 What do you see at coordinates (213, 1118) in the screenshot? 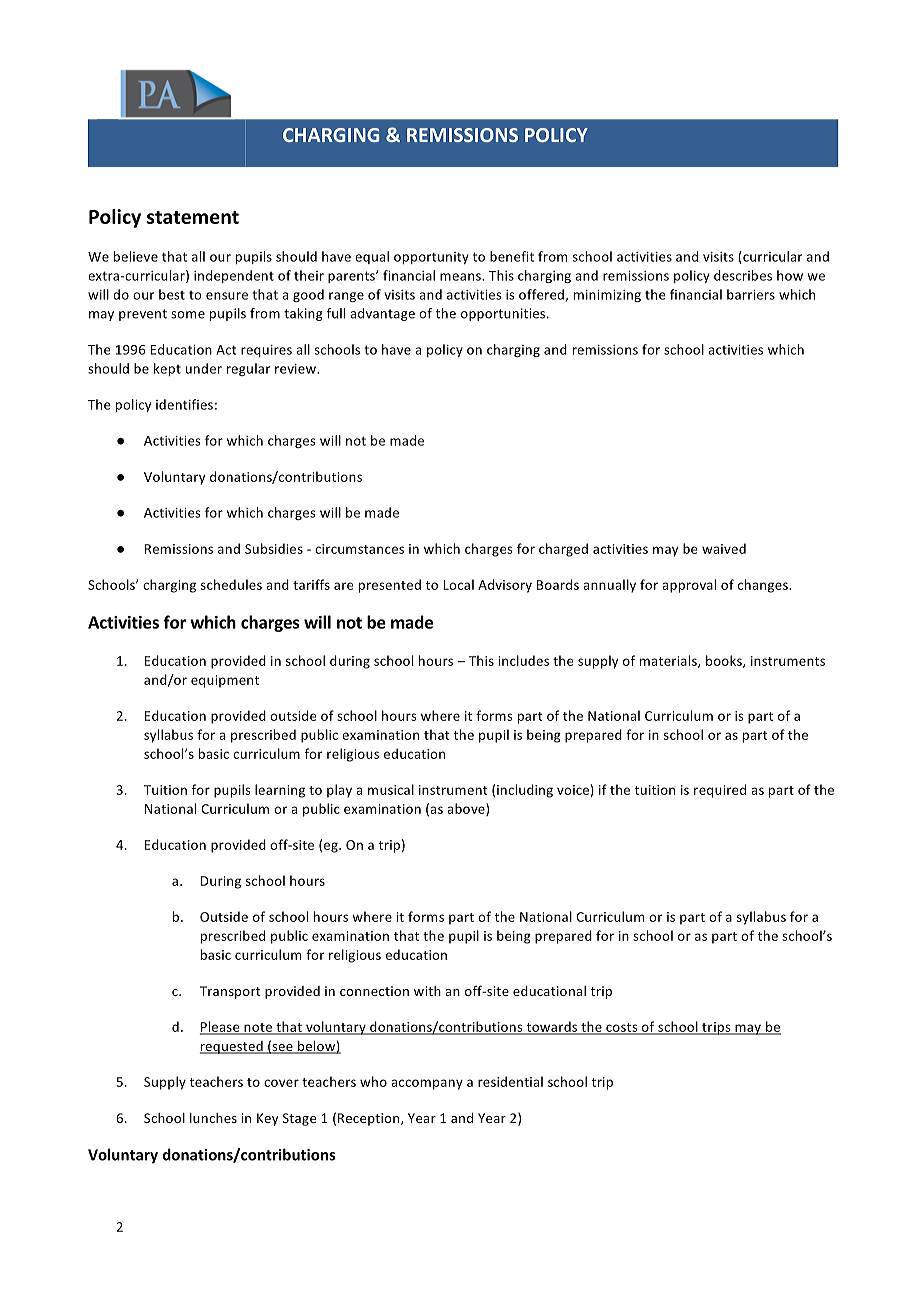
I see `lunches` at bounding box center [213, 1118].
